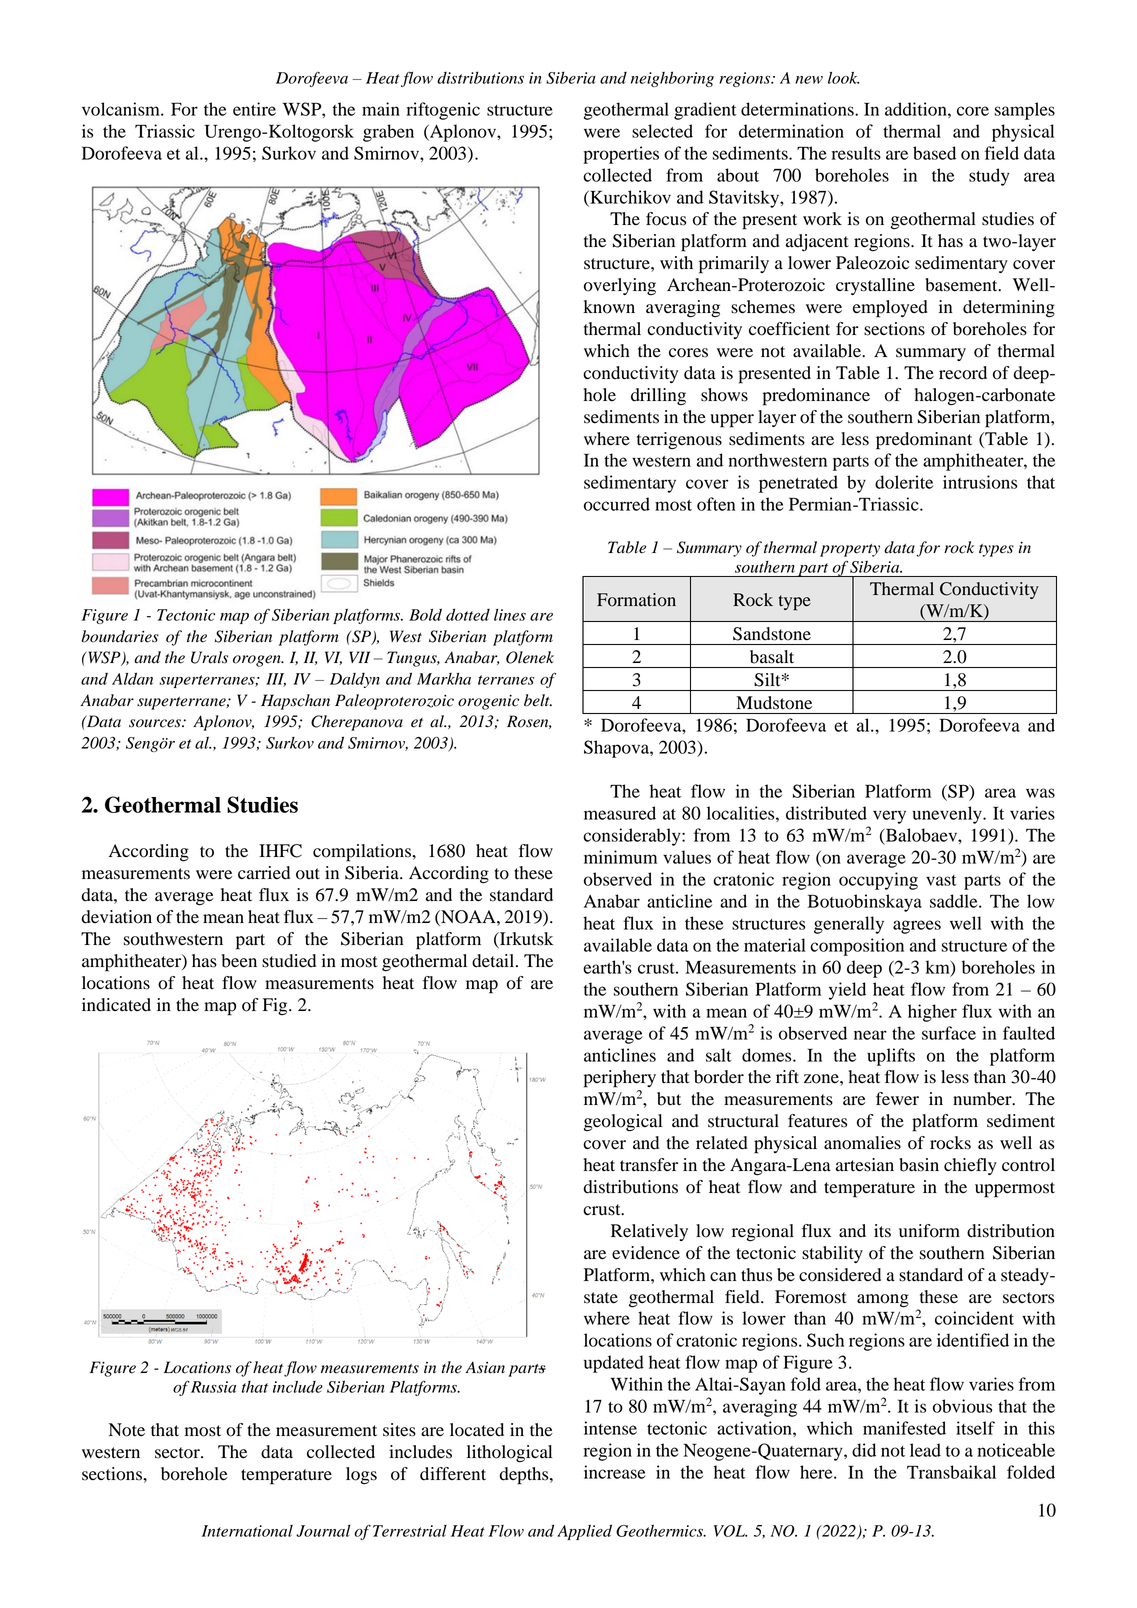 The image size is (1137, 1608). Describe the element at coordinates (934, 153) in the page. I see `based` at that location.
